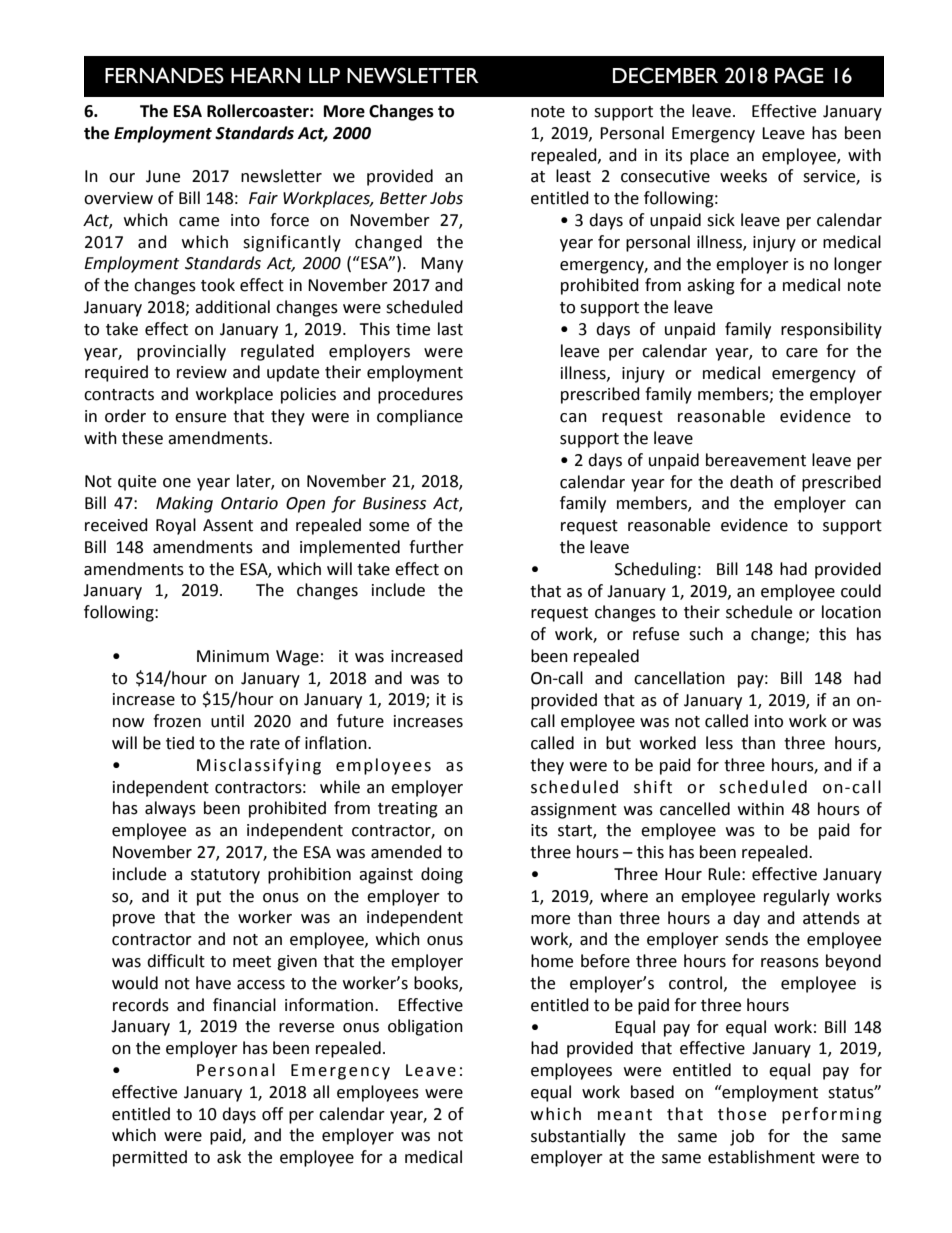  I want to click on least, so click(573, 176).
